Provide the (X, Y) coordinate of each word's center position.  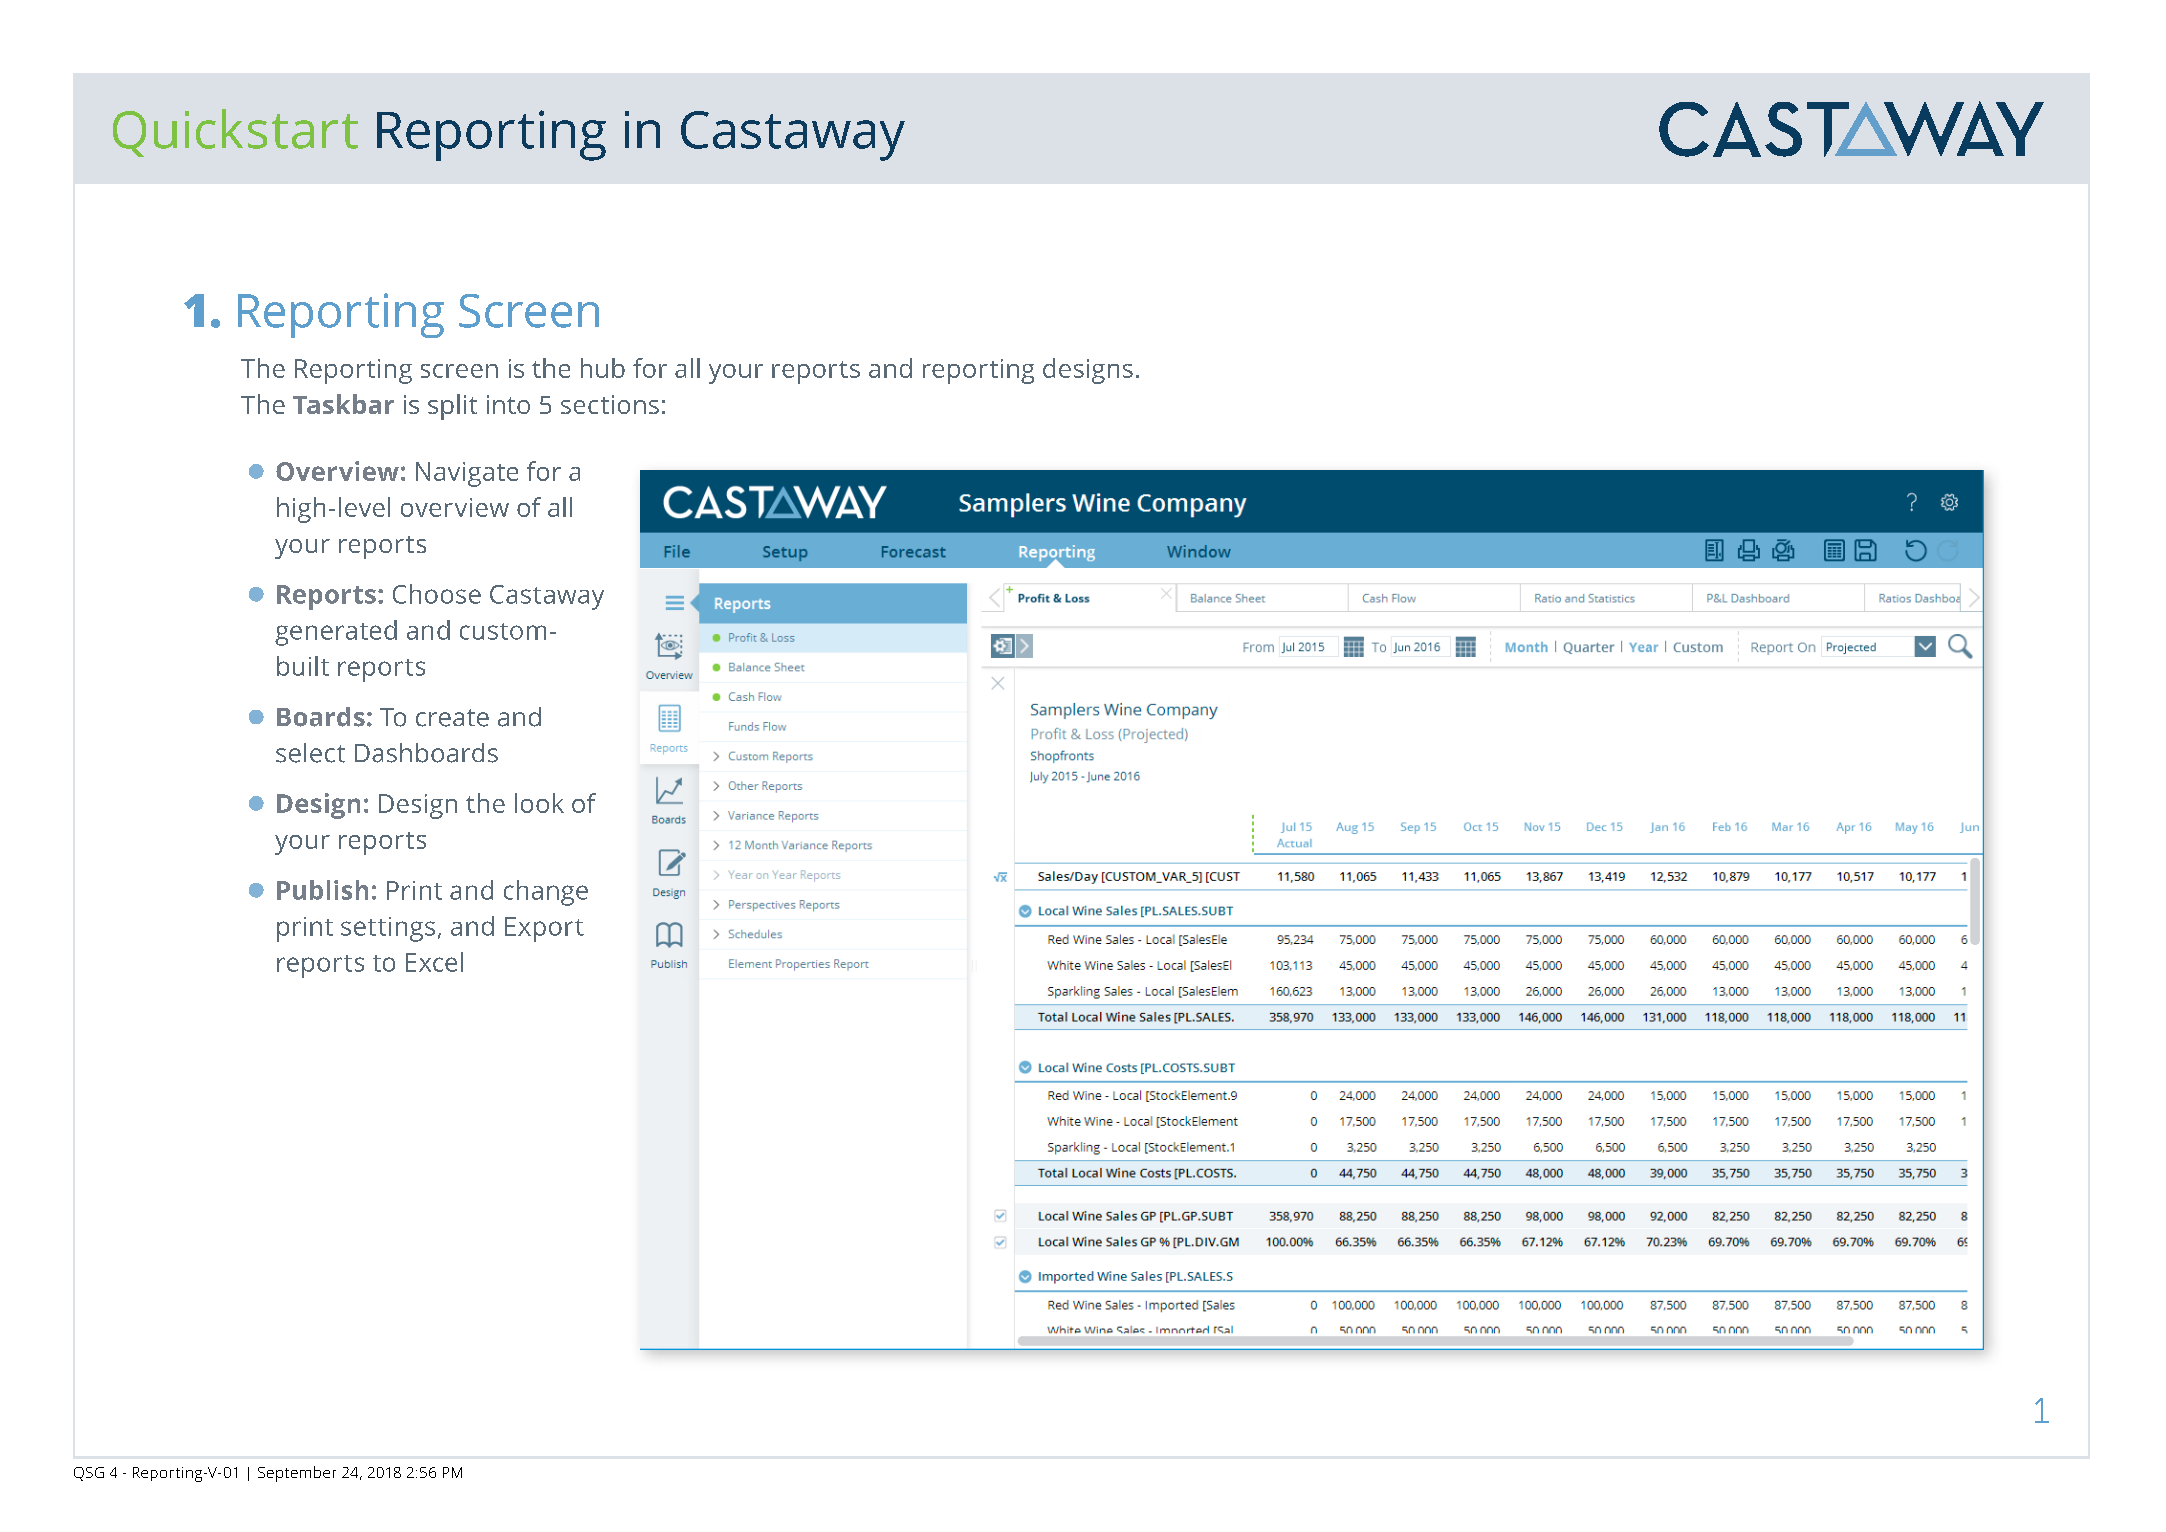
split (452, 407)
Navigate (467, 474)
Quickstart (235, 133)
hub (603, 368)
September (297, 1474)
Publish (322, 890)
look (539, 803)
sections (610, 404)
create (452, 718)
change (546, 893)
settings (388, 929)
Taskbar (343, 404)
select (310, 753)
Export (544, 929)
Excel (434, 962)
